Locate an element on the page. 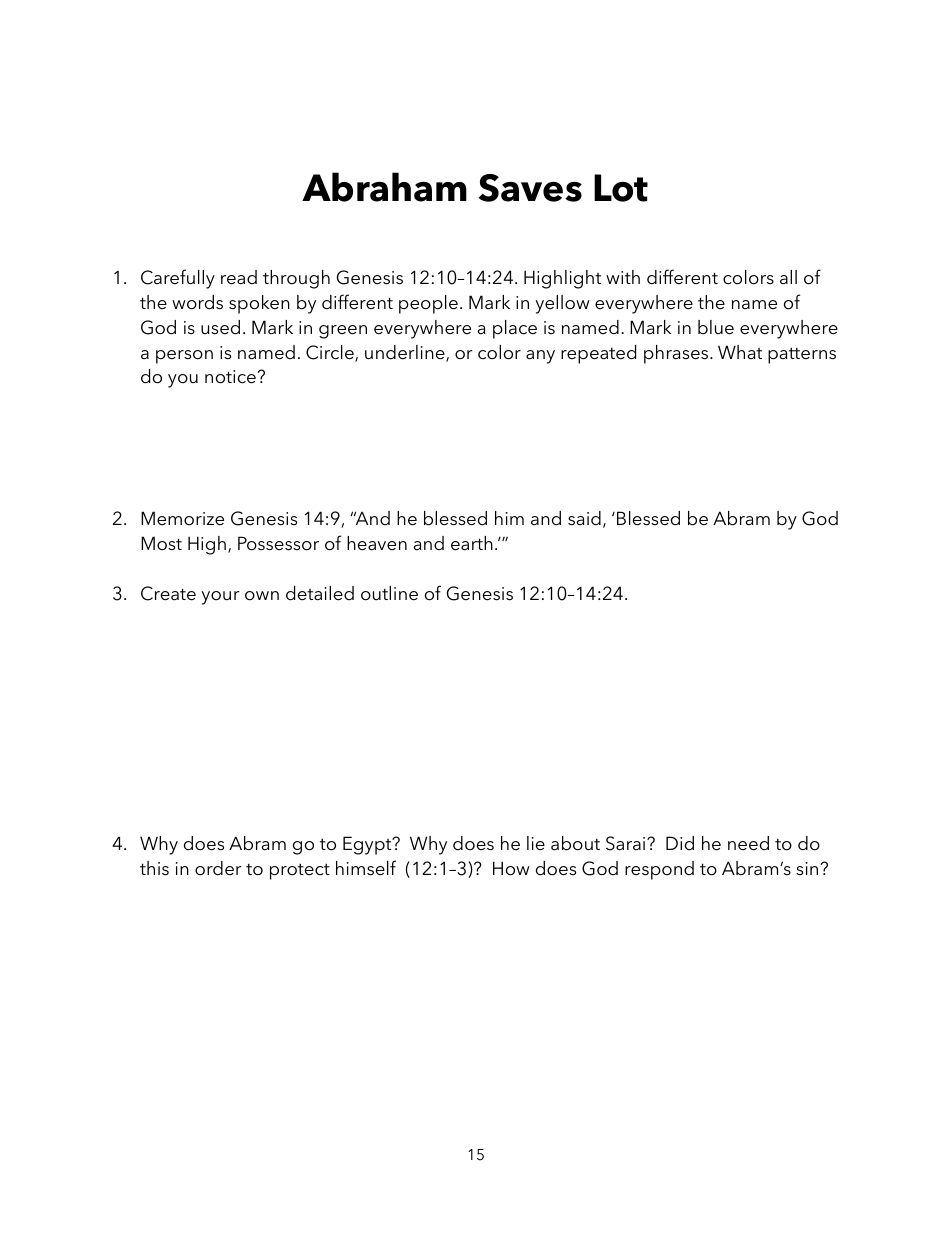 The height and width of the document is (1233, 952). Lot is located at coordinates (621, 188).
